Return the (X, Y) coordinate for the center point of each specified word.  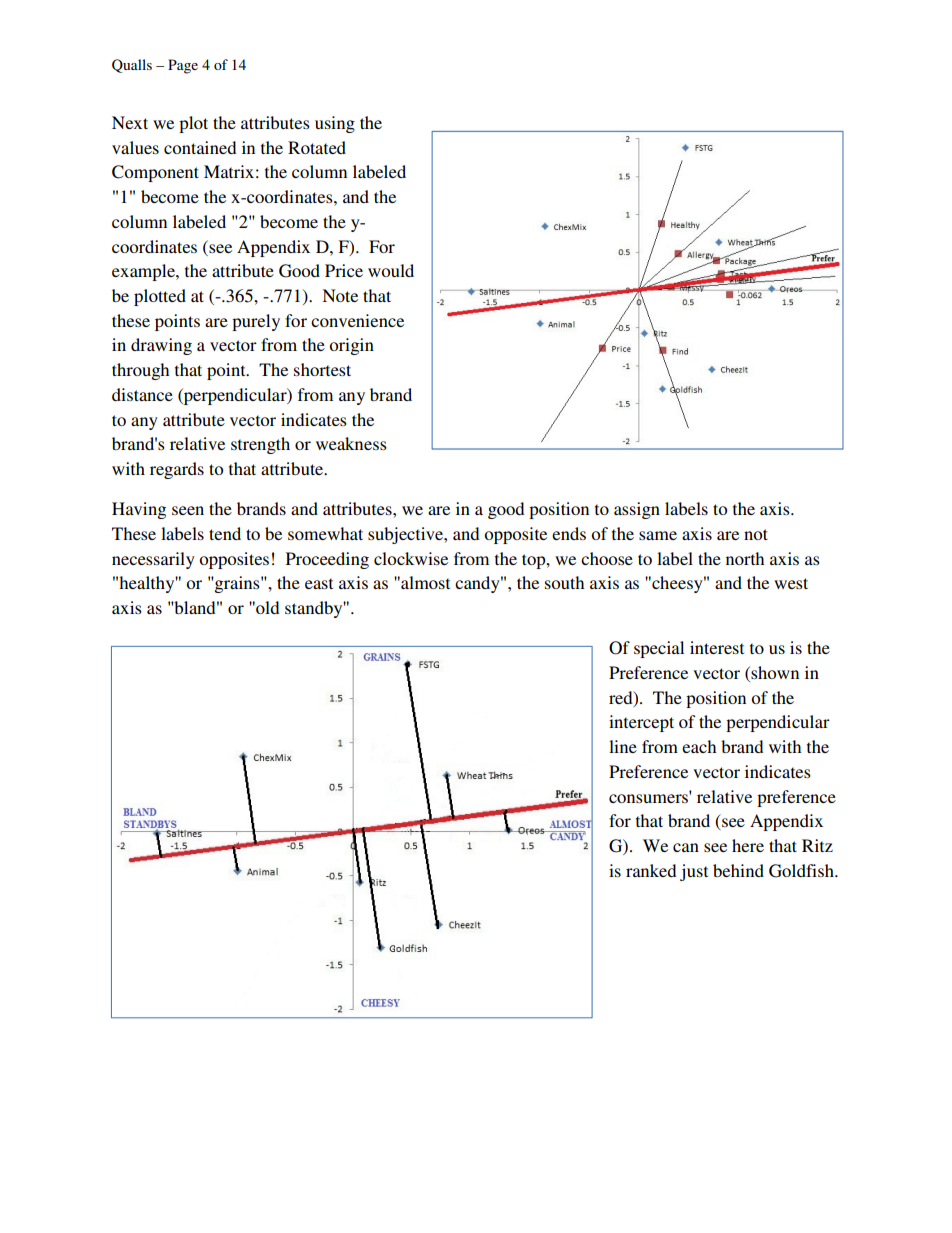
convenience (357, 320)
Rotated (317, 147)
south (564, 582)
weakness (351, 443)
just (694, 872)
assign (637, 510)
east (319, 583)
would (391, 270)
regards (177, 470)
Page (183, 66)
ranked (651, 870)
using (335, 124)
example (144, 272)
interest (717, 647)
